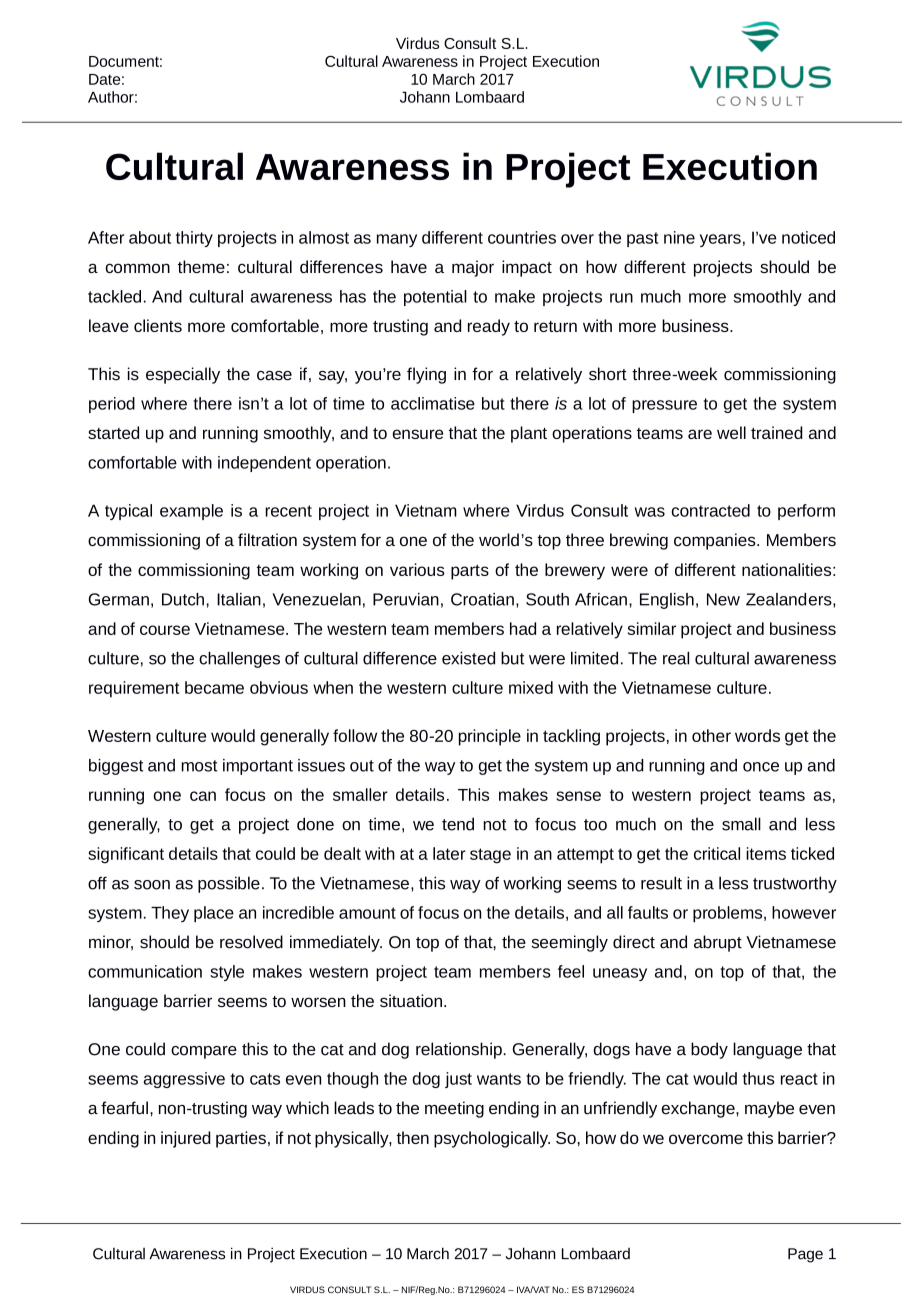  I want to click on later, so click(449, 853).
